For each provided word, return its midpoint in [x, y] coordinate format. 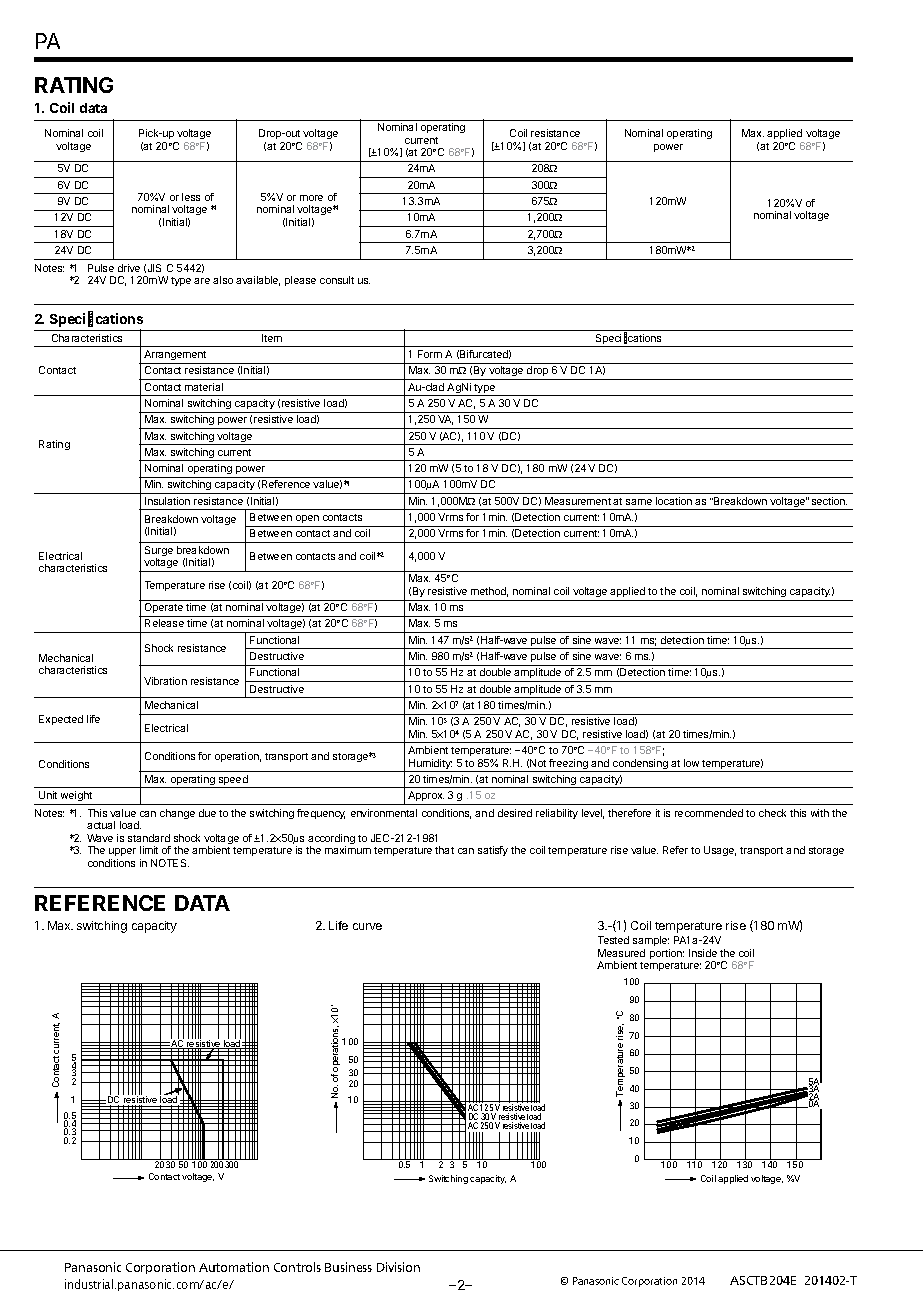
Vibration [165, 681]
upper [122, 852]
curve [367, 926]
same [639, 502]
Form [430, 354]
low [691, 763]
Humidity [430, 765]
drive [129, 268]
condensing [640, 765]
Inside [703, 953]
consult [337, 280]
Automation [234, 1267]
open [307, 519]
